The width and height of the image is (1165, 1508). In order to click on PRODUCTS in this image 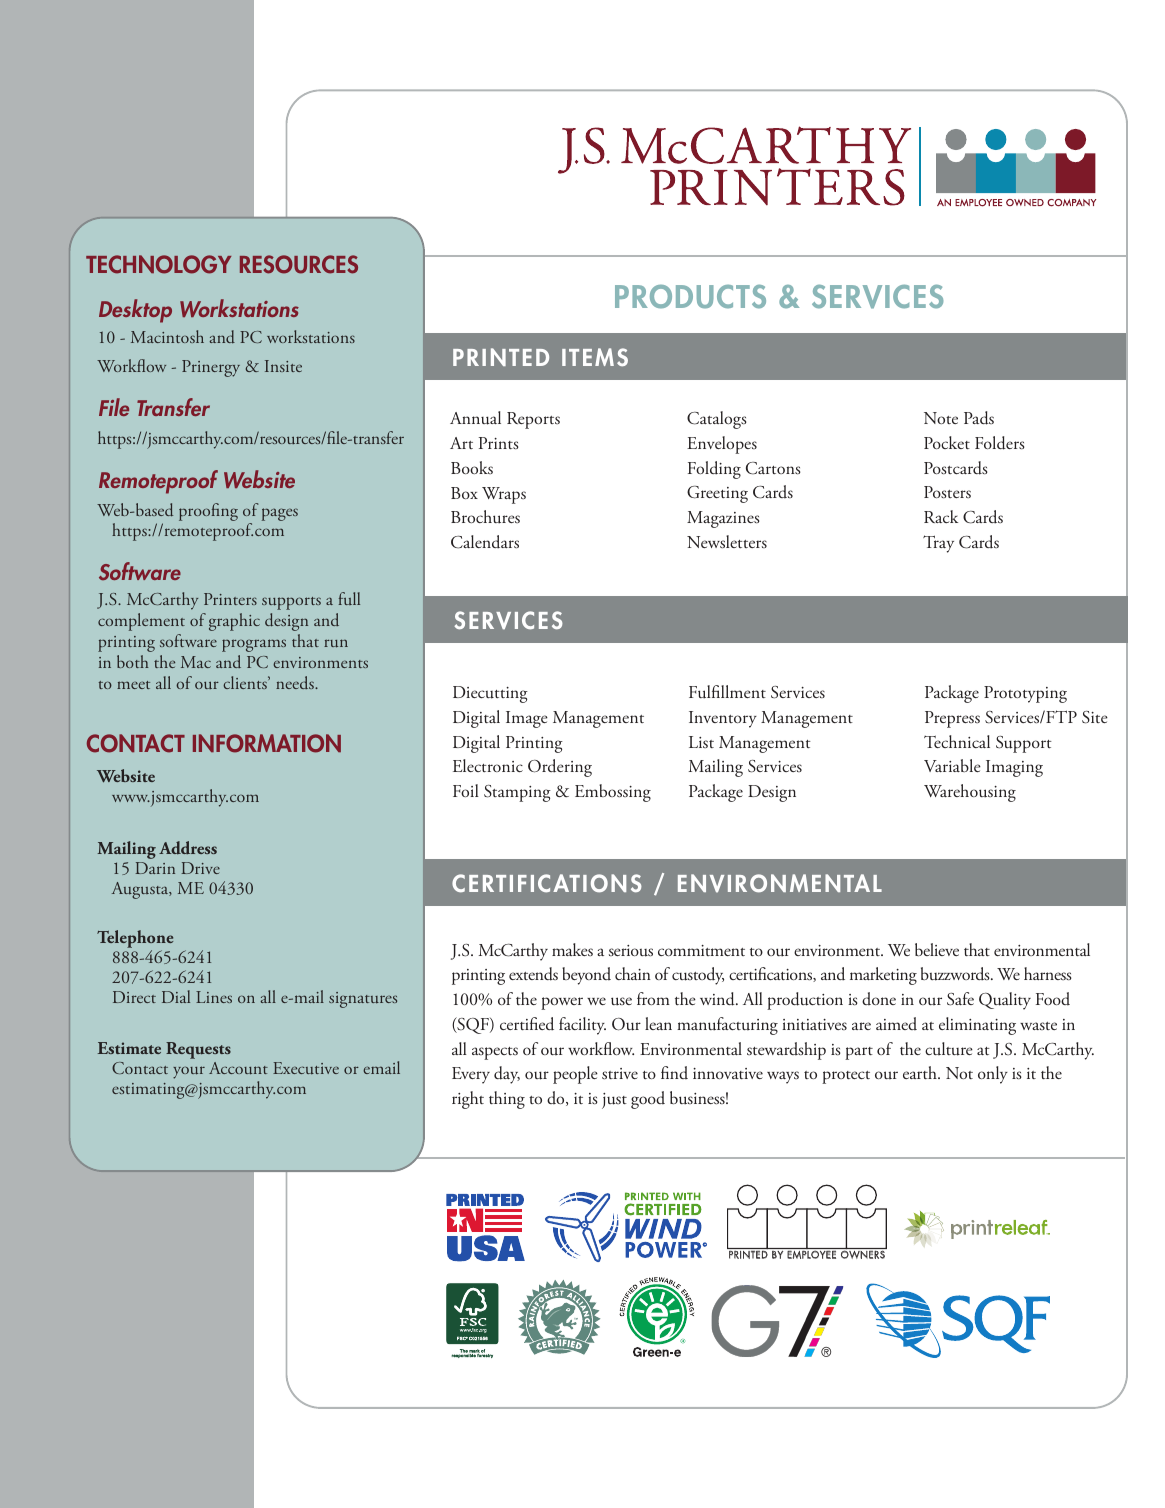, I will do `click(690, 297)`.
